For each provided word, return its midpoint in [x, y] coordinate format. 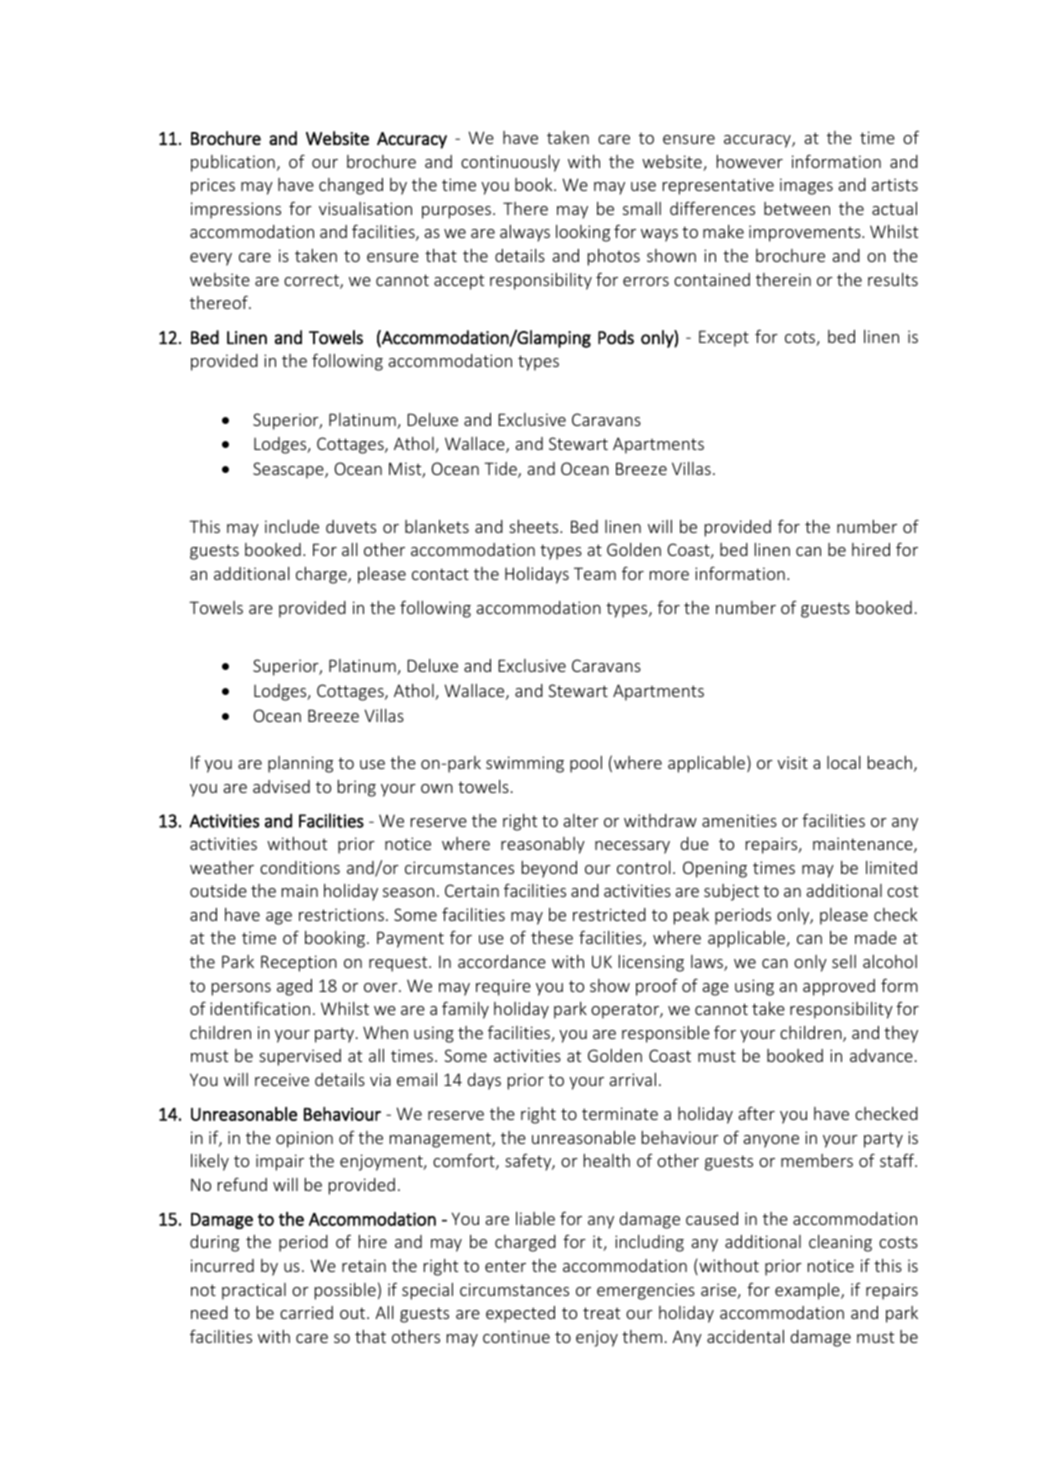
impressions [236, 210]
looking [583, 233]
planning [300, 764]
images [806, 186]
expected [520, 1314]
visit [792, 762]
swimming [525, 764]
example [808, 1291]
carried [306, 1312]
